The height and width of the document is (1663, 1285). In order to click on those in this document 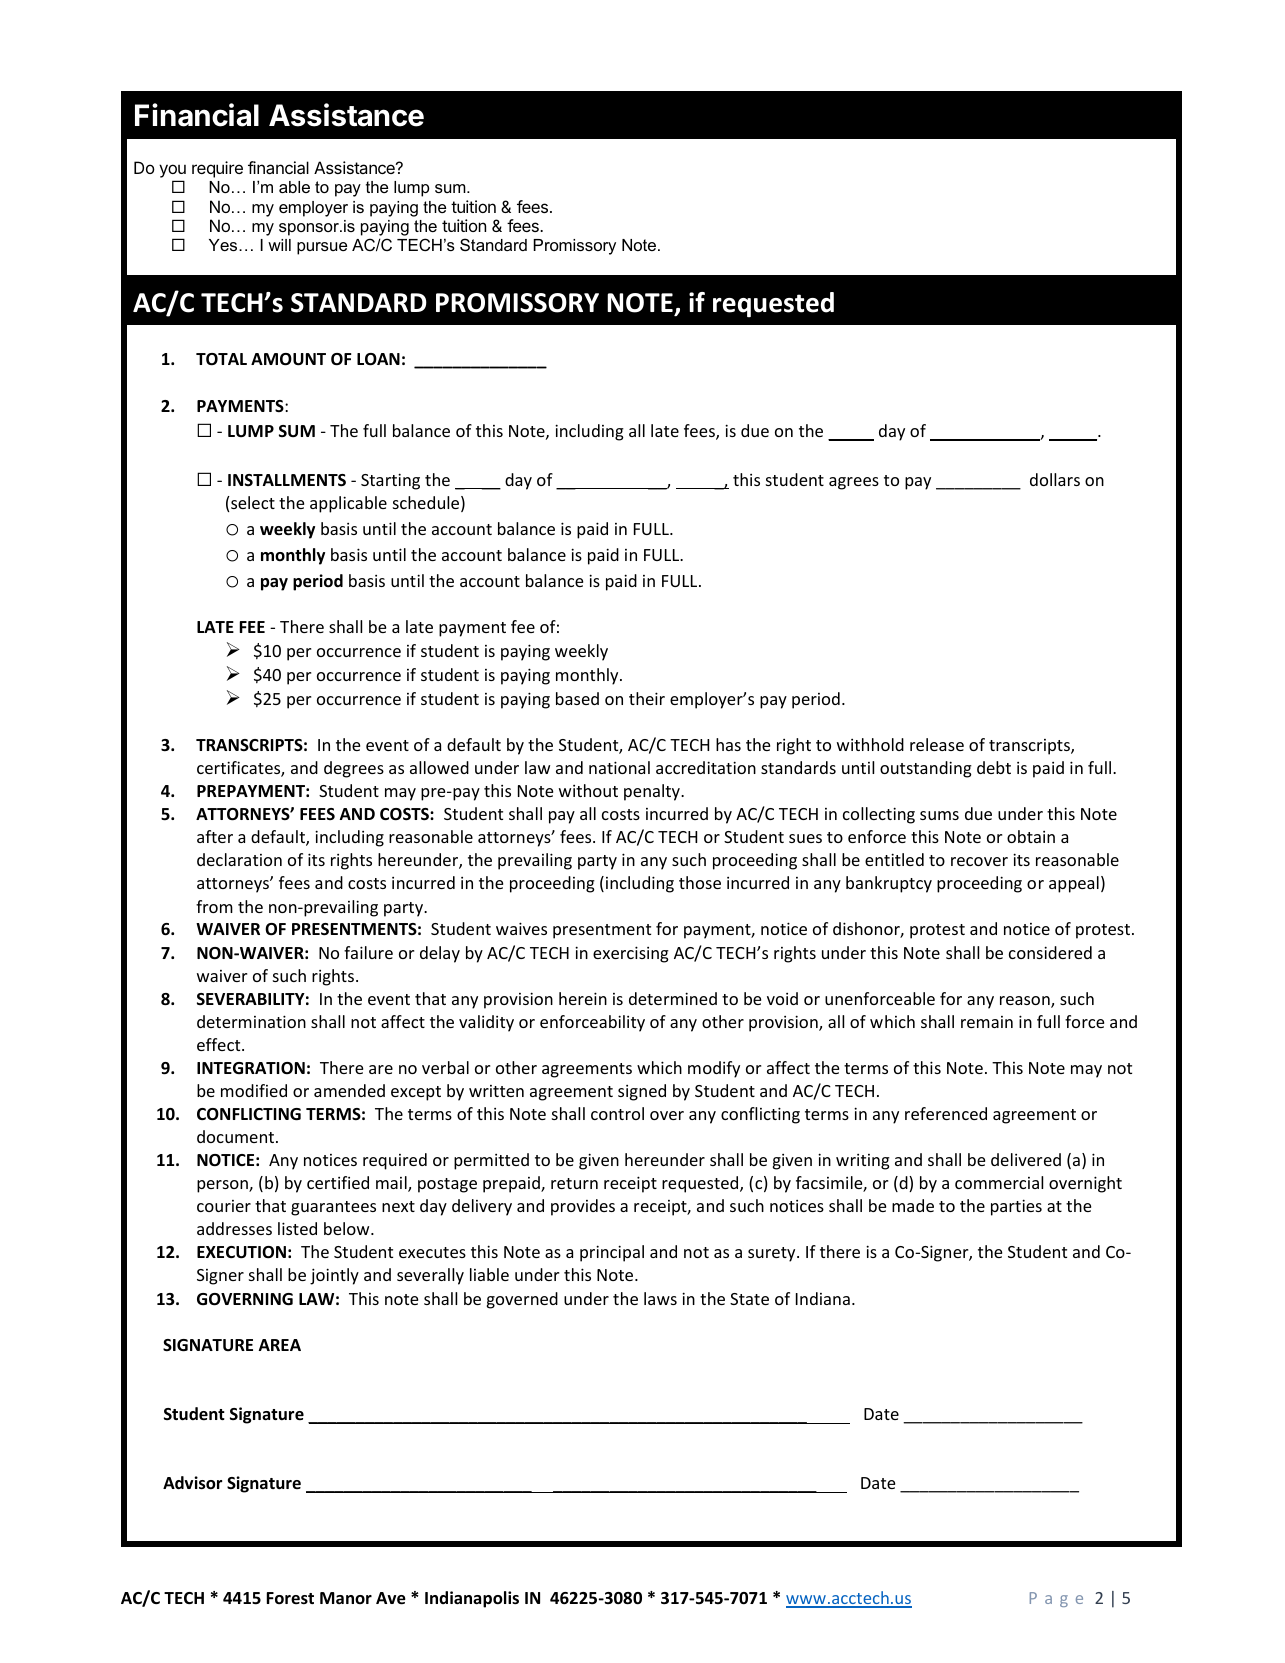, I will do `click(700, 882)`.
